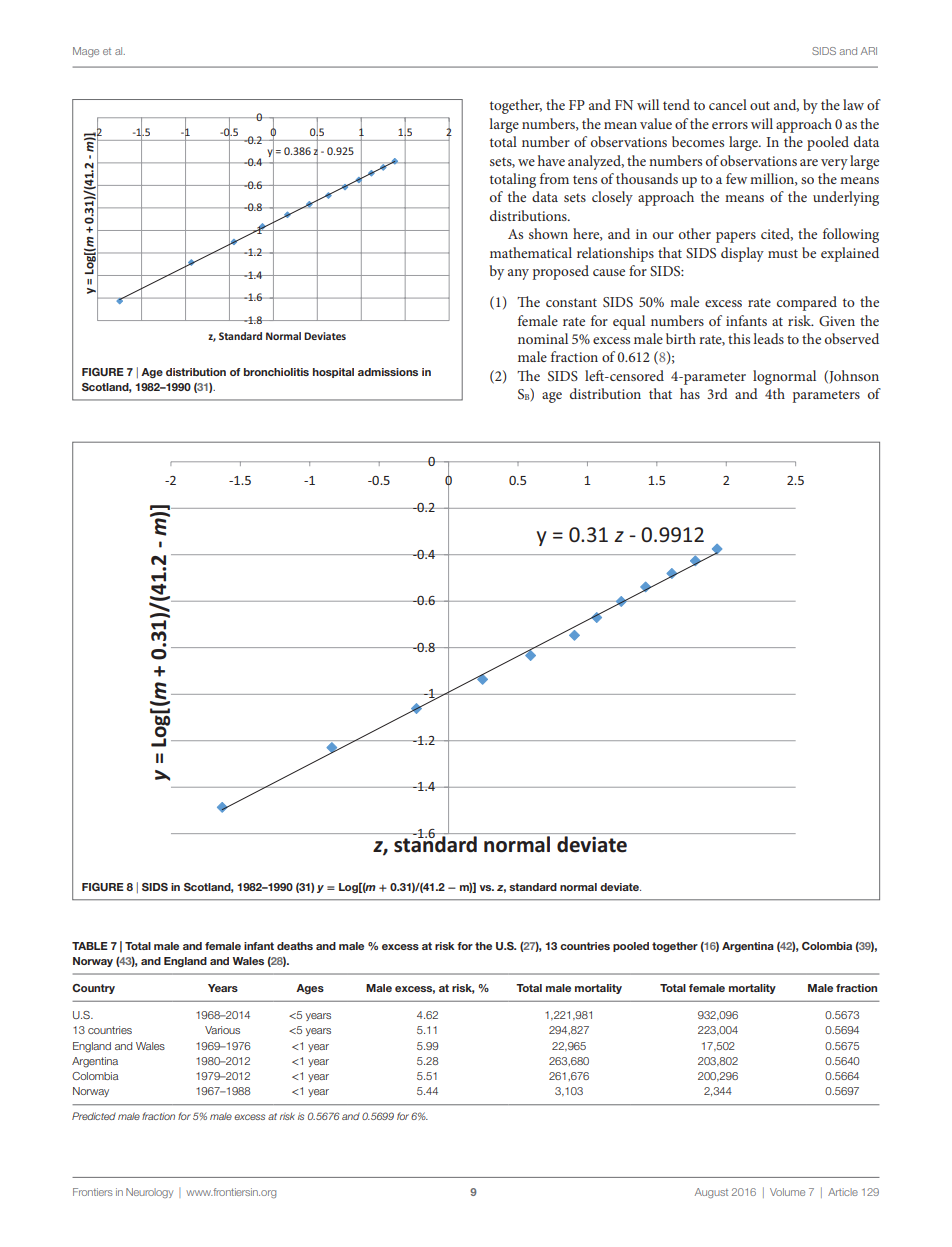  I want to click on has, so click(690, 393).
